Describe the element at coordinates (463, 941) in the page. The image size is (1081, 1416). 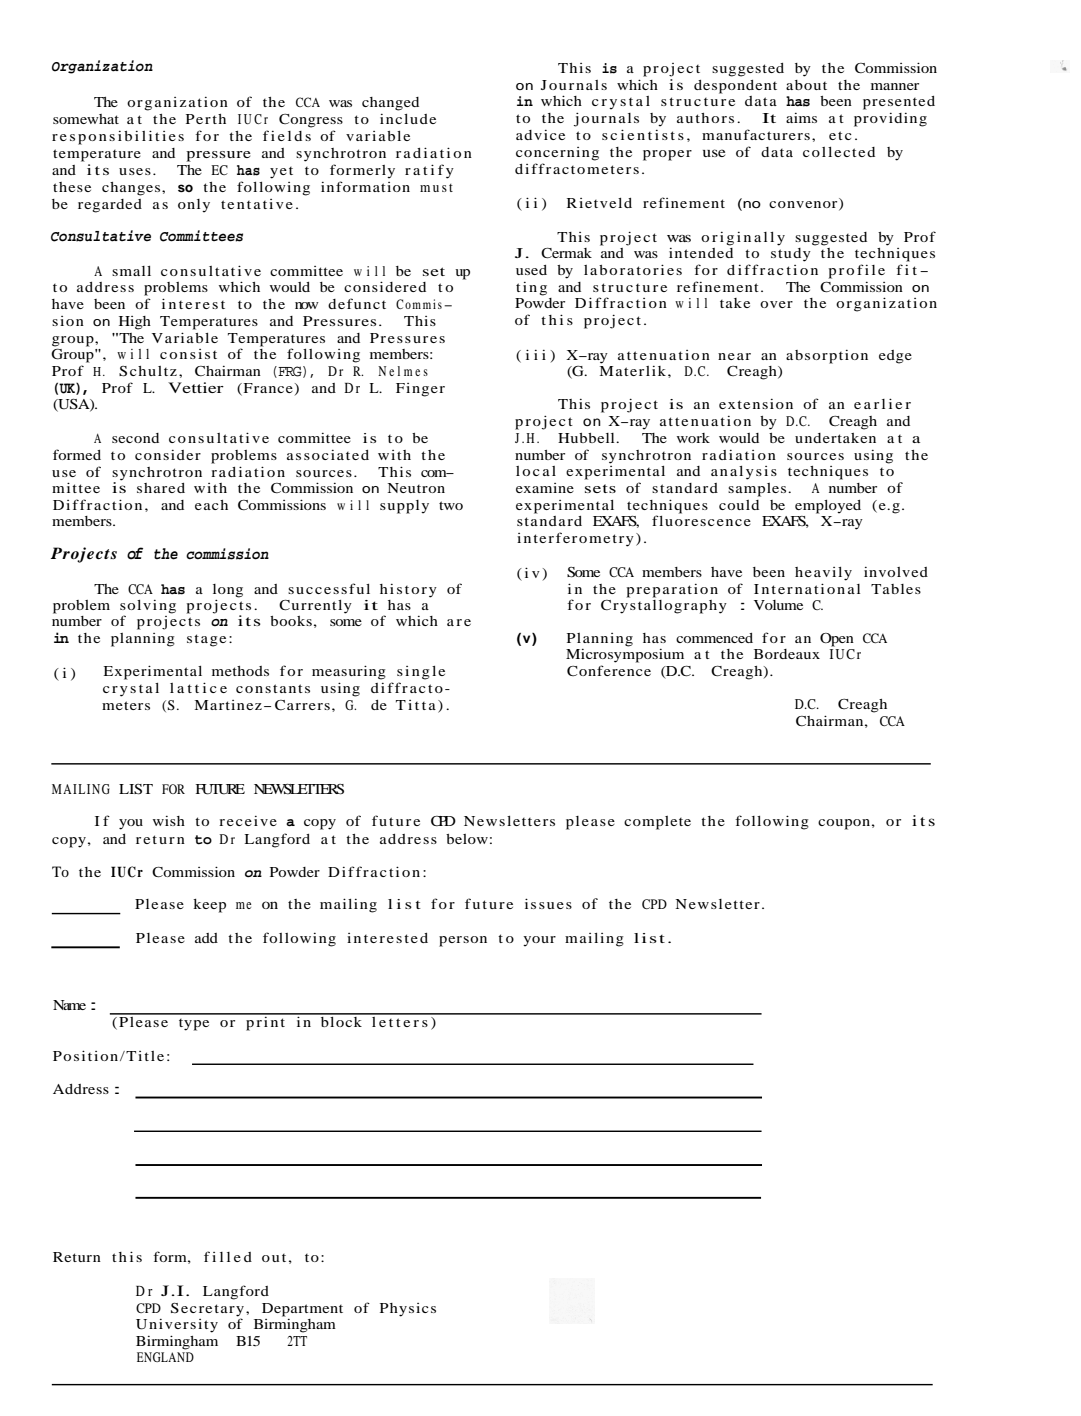
I see `person` at that location.
